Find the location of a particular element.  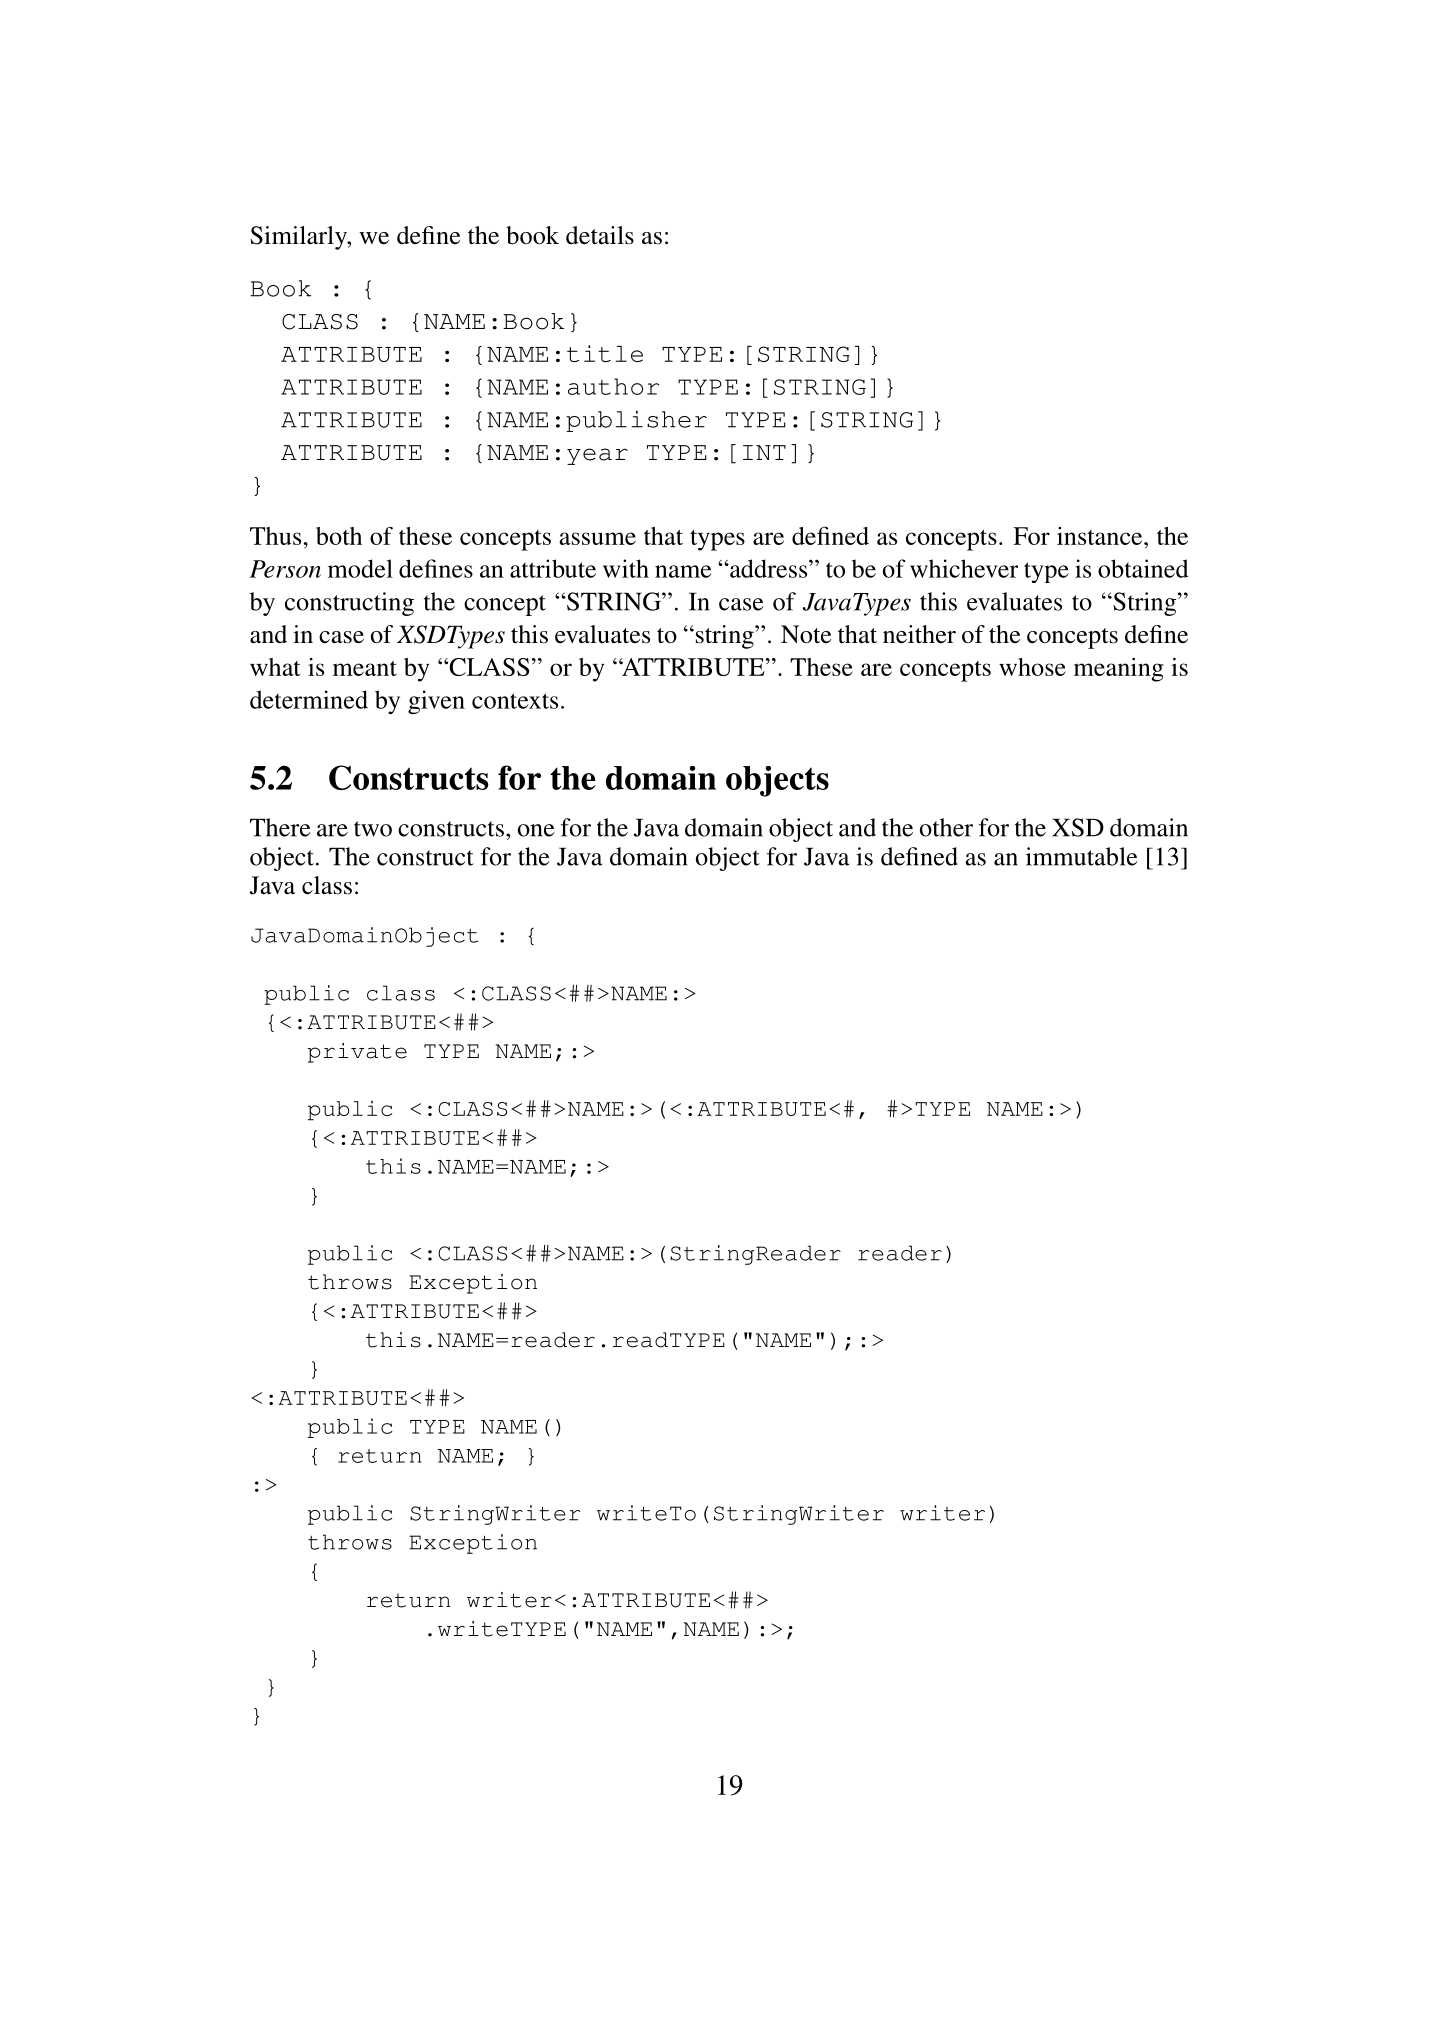

assume is located at coordinates (597, 538).
